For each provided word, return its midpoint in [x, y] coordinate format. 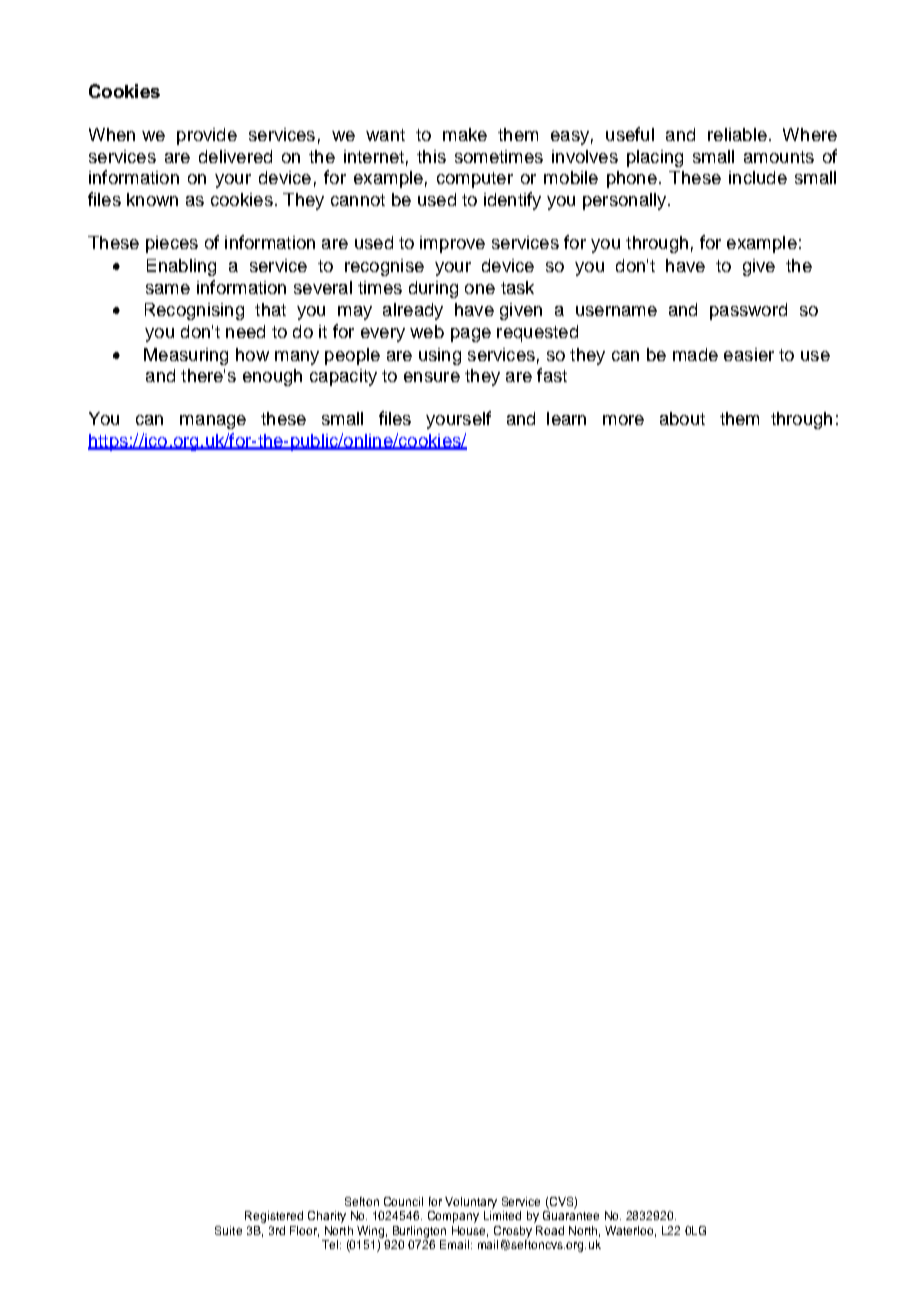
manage [213, 422]
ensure [432, 377]
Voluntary [471, 1204]
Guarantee [571, 1215]
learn [566, 418]
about [682, 418]
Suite [228, 1230]
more [623, 420]
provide [207, 136]
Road [550, 1230]
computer [475, 180]
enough [272, 377]
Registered [274, 1217]
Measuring [186, 356]
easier [749, 354]
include [758, 177]
